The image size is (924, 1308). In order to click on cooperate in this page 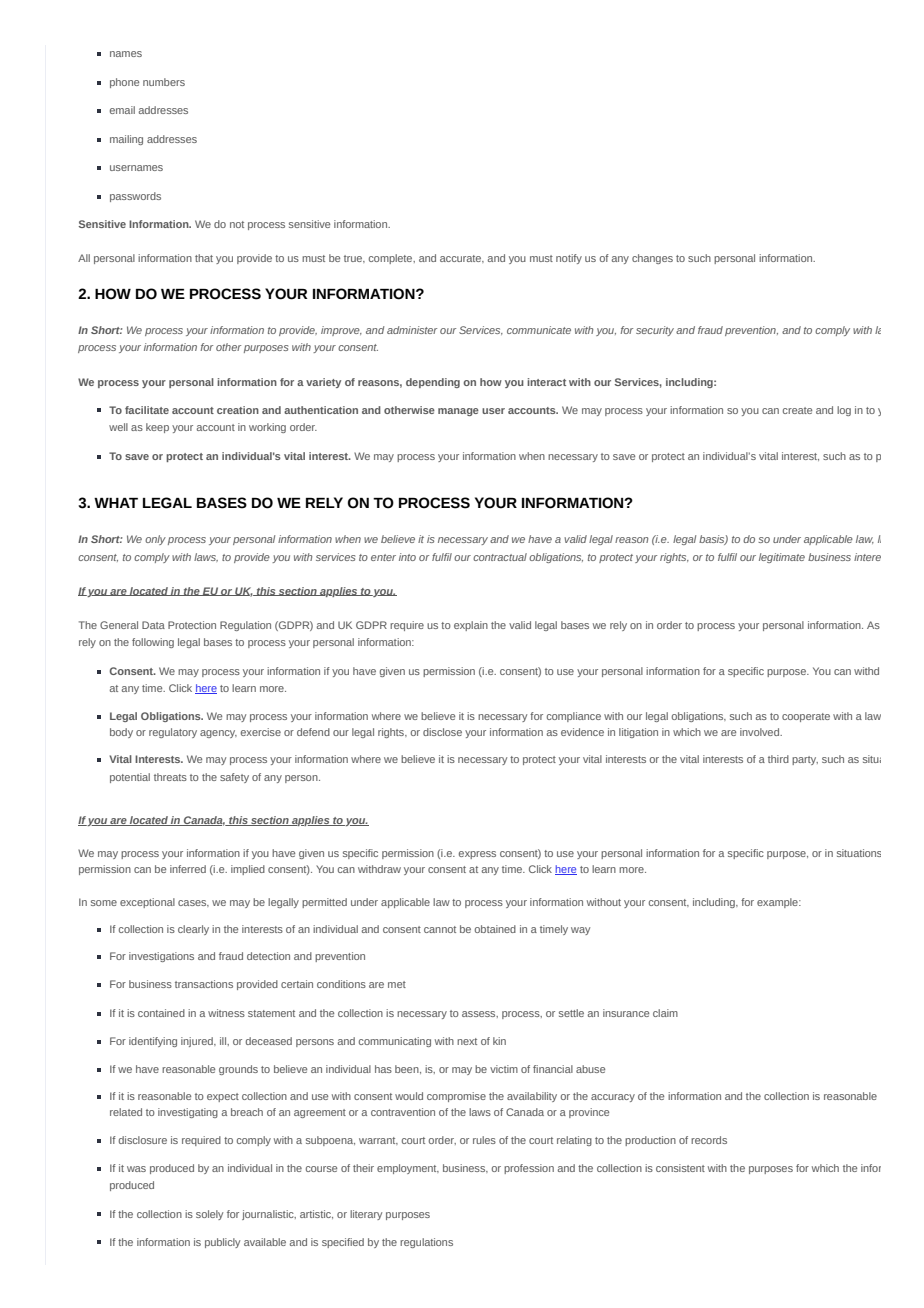, I will do `click(806, 717)`.
